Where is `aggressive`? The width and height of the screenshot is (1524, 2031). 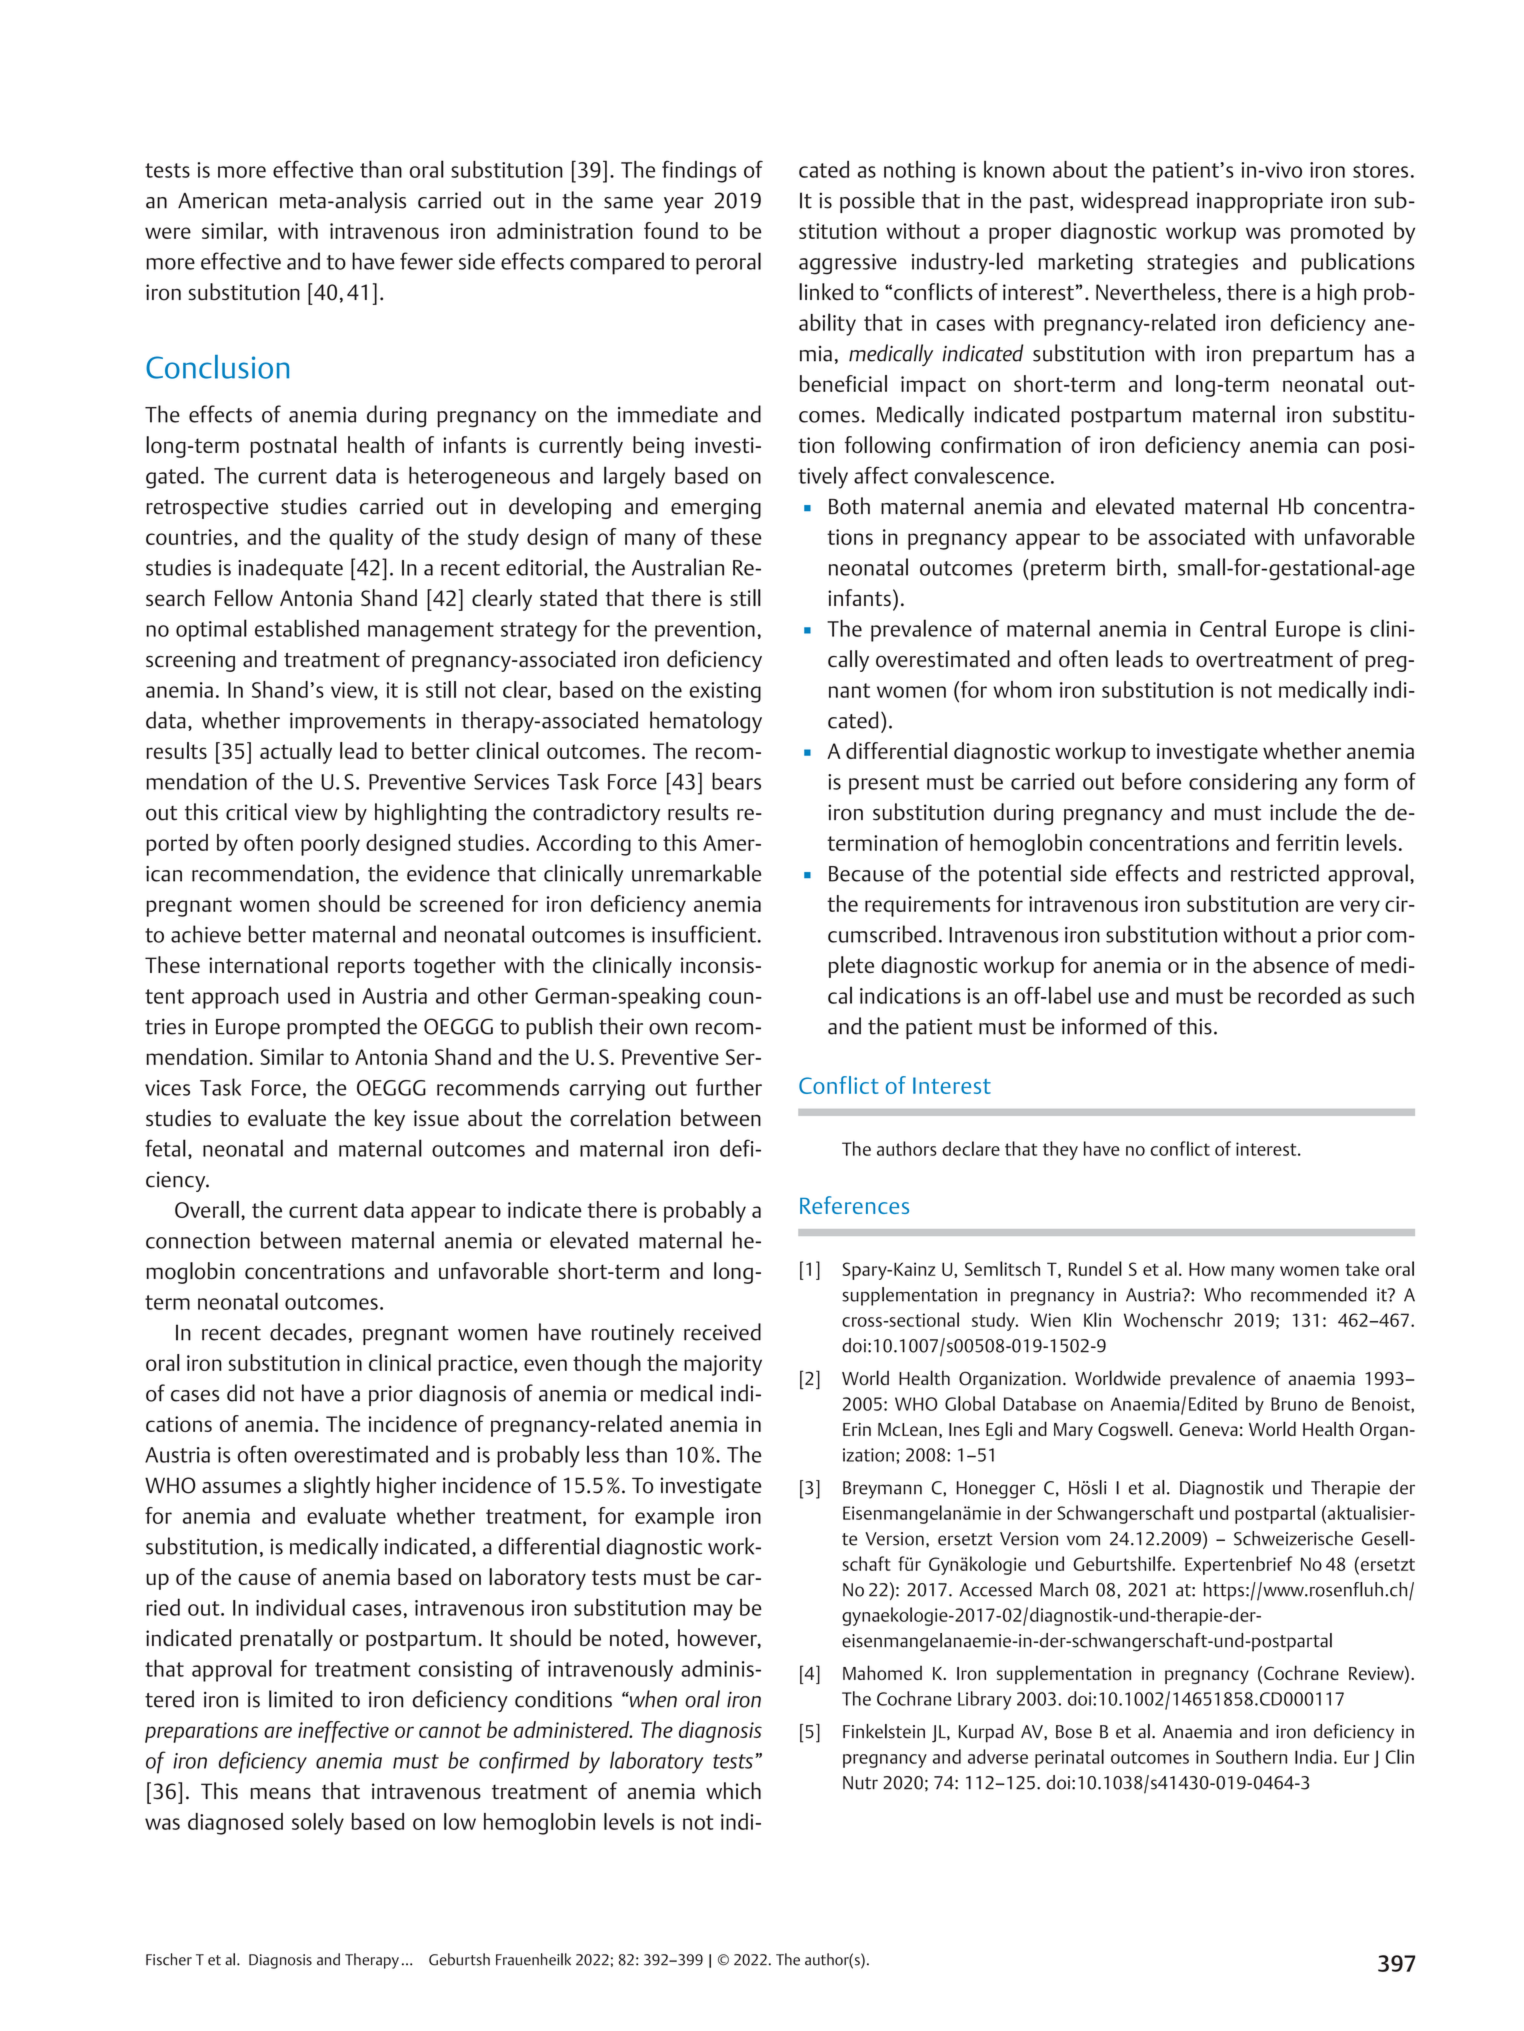 aggressive is located at coordinates (848, 264).
